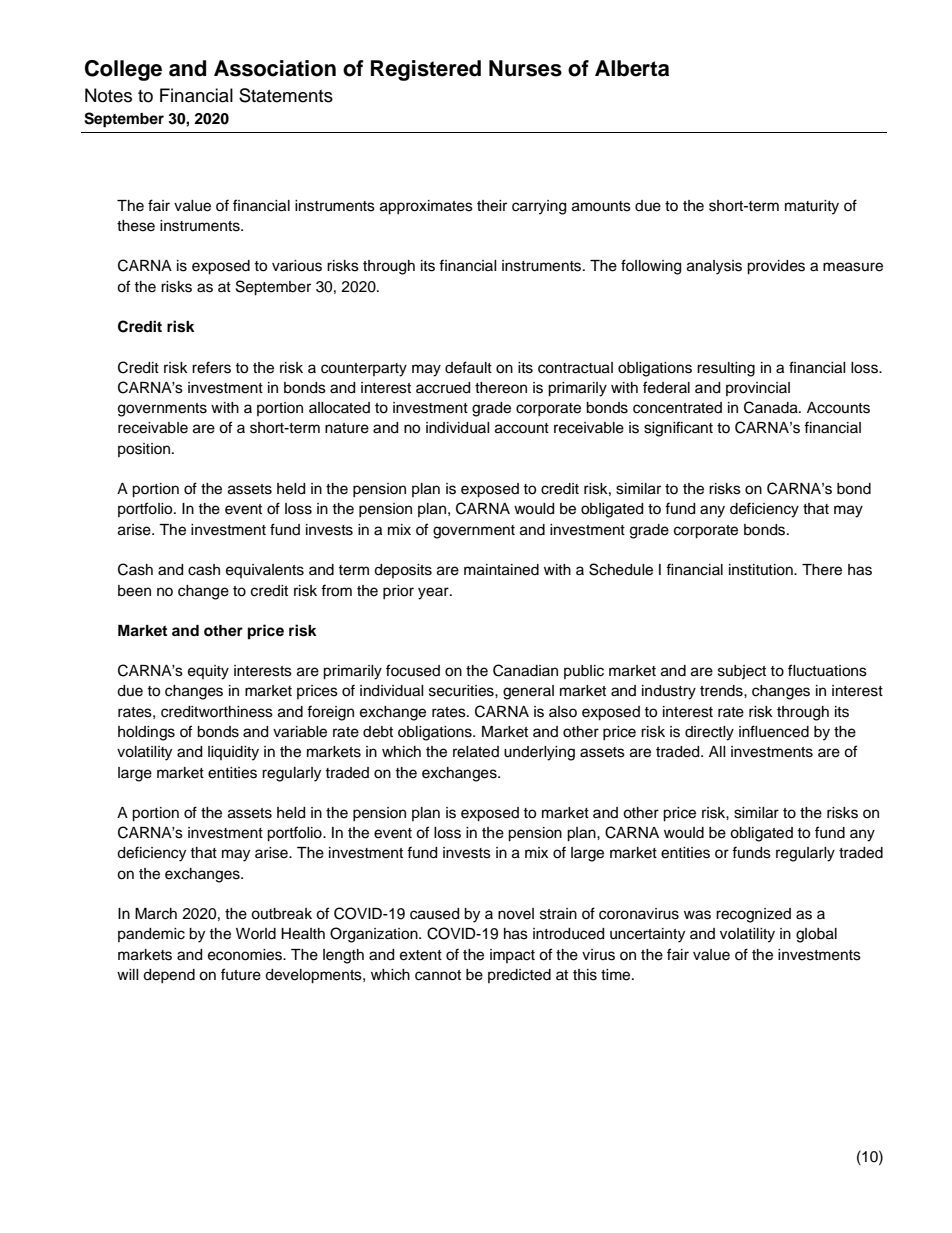  What do you see at coordinates (758, 389) in the image?
I see `provincial` at bounding box center [758, 389].
